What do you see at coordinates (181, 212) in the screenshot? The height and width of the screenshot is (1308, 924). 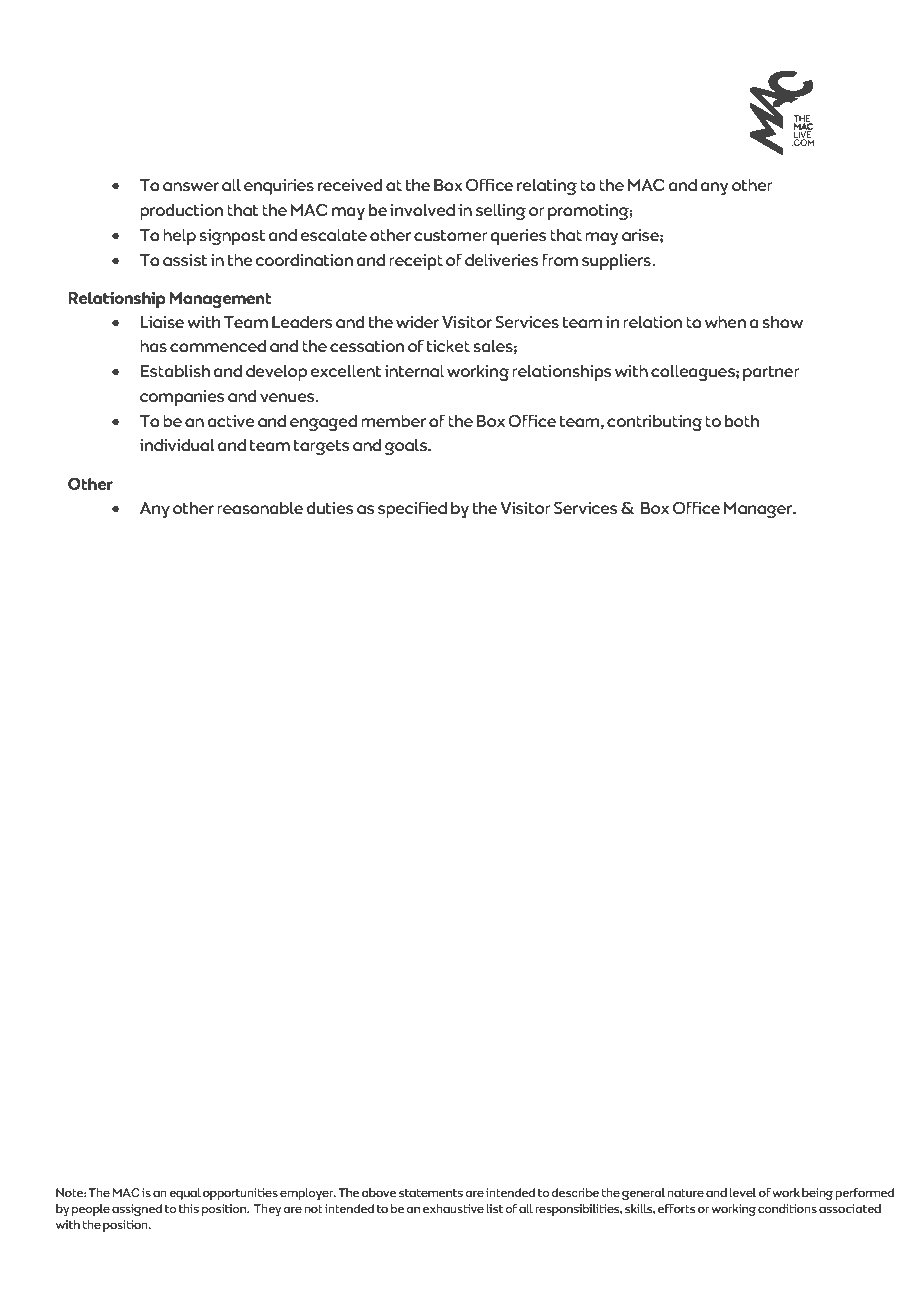 I see `production` at bounding box center [181, 212].
